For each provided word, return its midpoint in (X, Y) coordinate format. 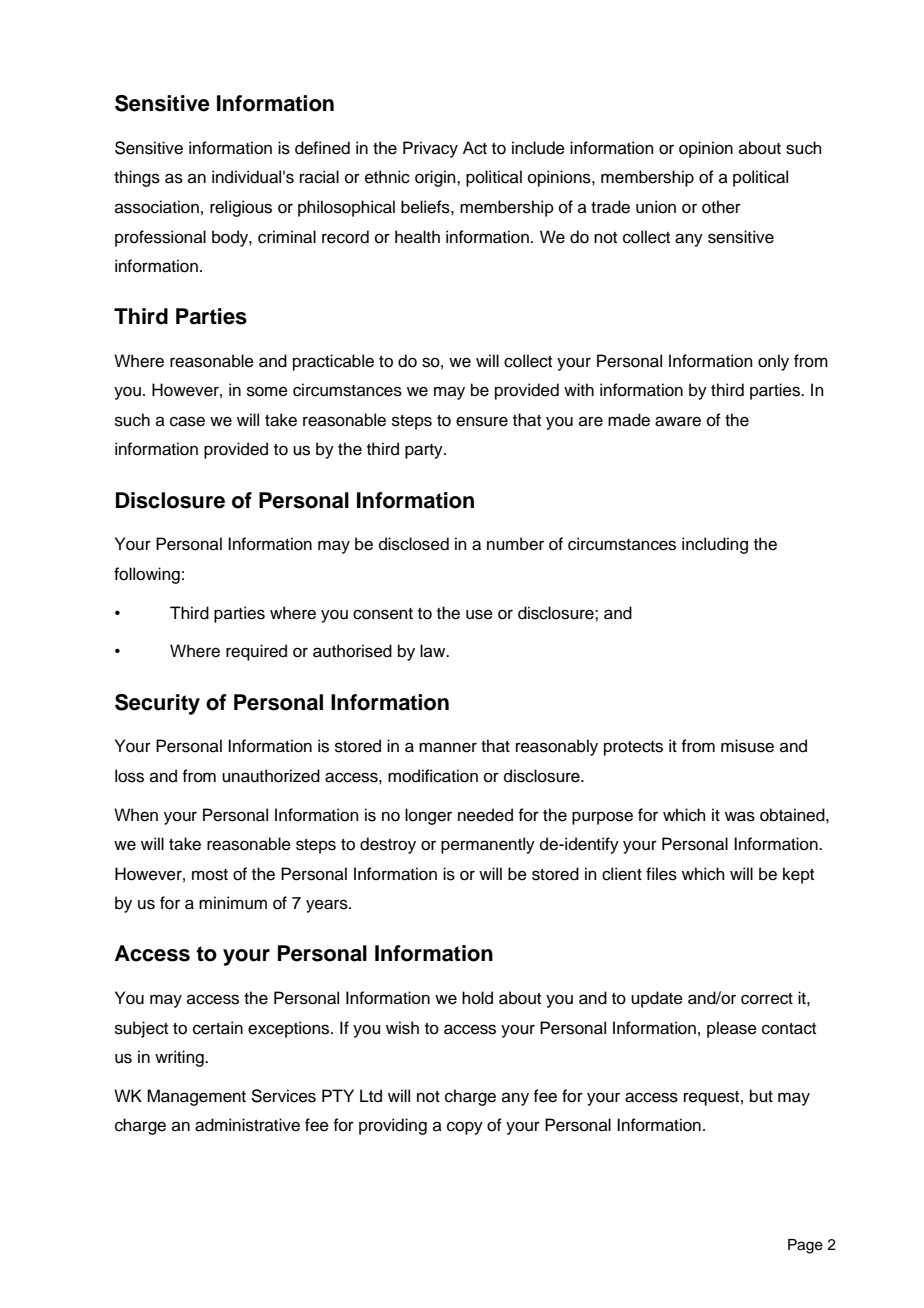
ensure (482, 421)
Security (157, 704)
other (721, 207)
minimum (233, 903)
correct (767, 999)
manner (448, 747)
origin (436, 178)
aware (678, 421)
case (187, 421)
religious (241, 208)
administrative (247, 1125)
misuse (747, 746)
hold (477, 998)
